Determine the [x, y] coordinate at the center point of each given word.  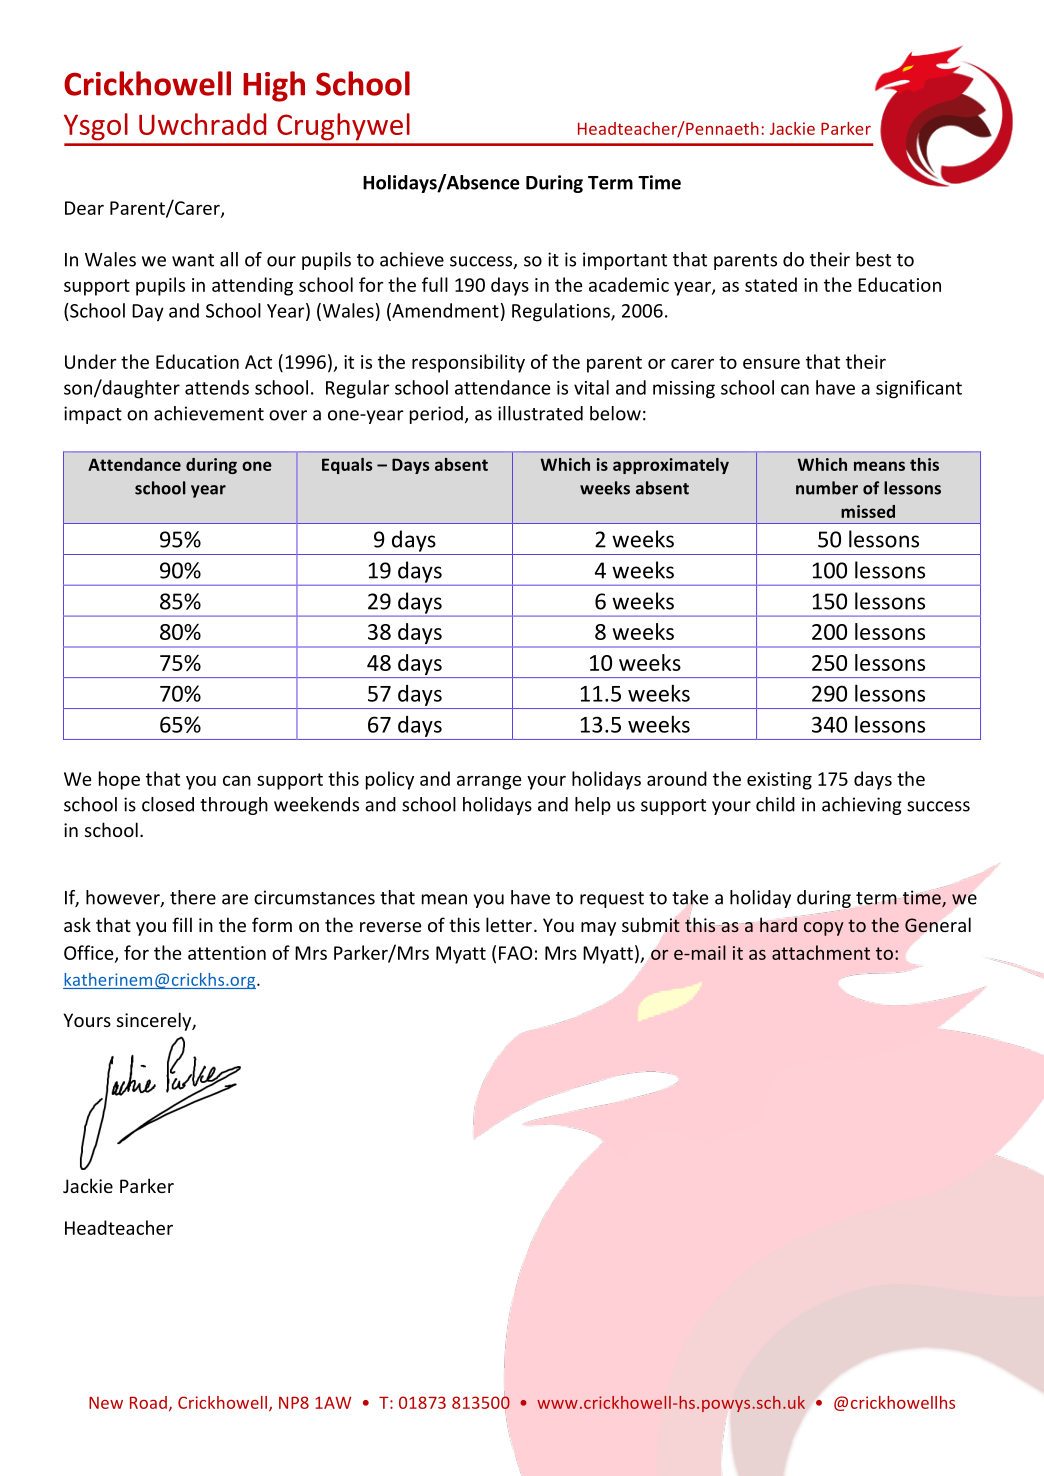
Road [148, 1402]
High [274, 86]
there [193, 897]
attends [217, 387]
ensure [771, 363]
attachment [821, 952]
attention [227, 953]
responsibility [468, 363]
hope [119, 780]
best [873, 259]
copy [824, 929]
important [625, 261]
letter [509, 924]
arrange [489, 782]
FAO [515, 953]
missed [868, 511]
